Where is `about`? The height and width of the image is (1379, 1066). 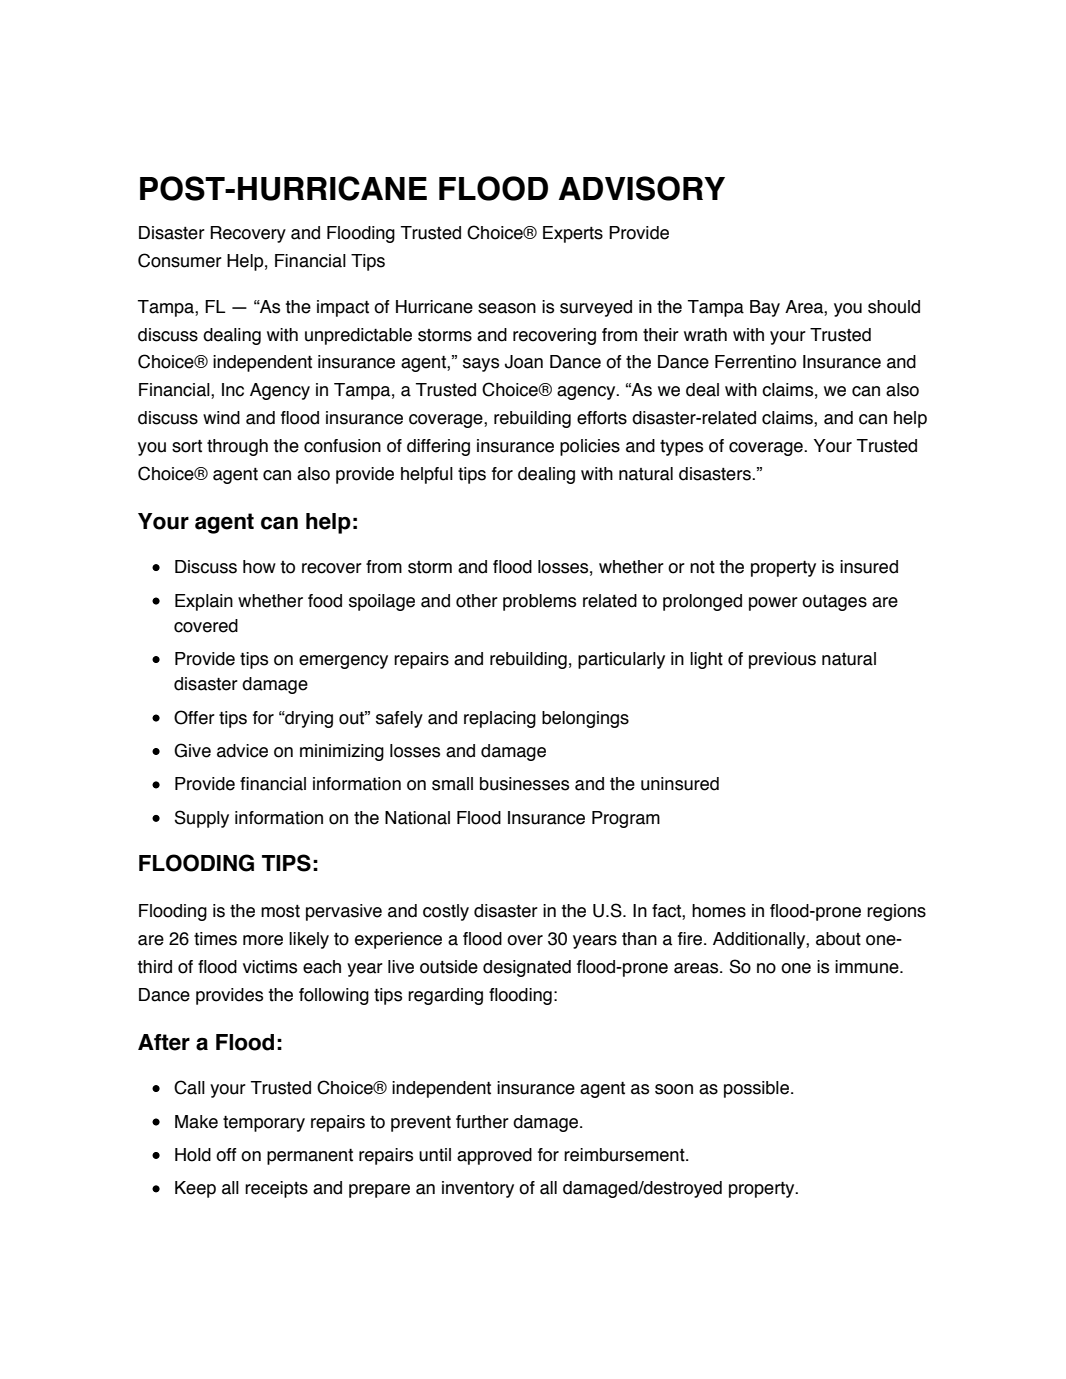
about is located at coordinates (838, 939).
